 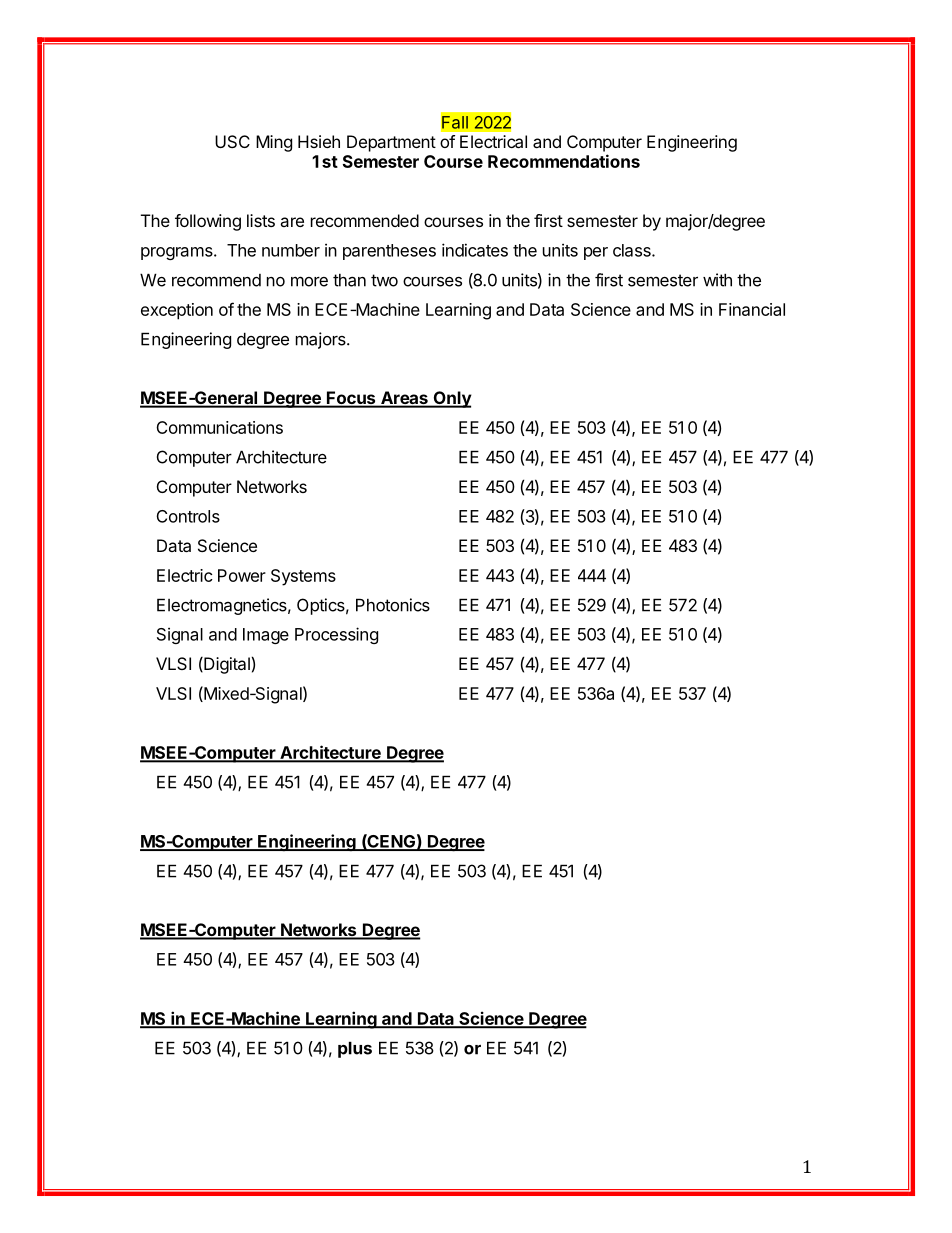 What do you see at coordinates (242, 575) in the screenshot?
I see `Power` at bounding box center [242, 575].
